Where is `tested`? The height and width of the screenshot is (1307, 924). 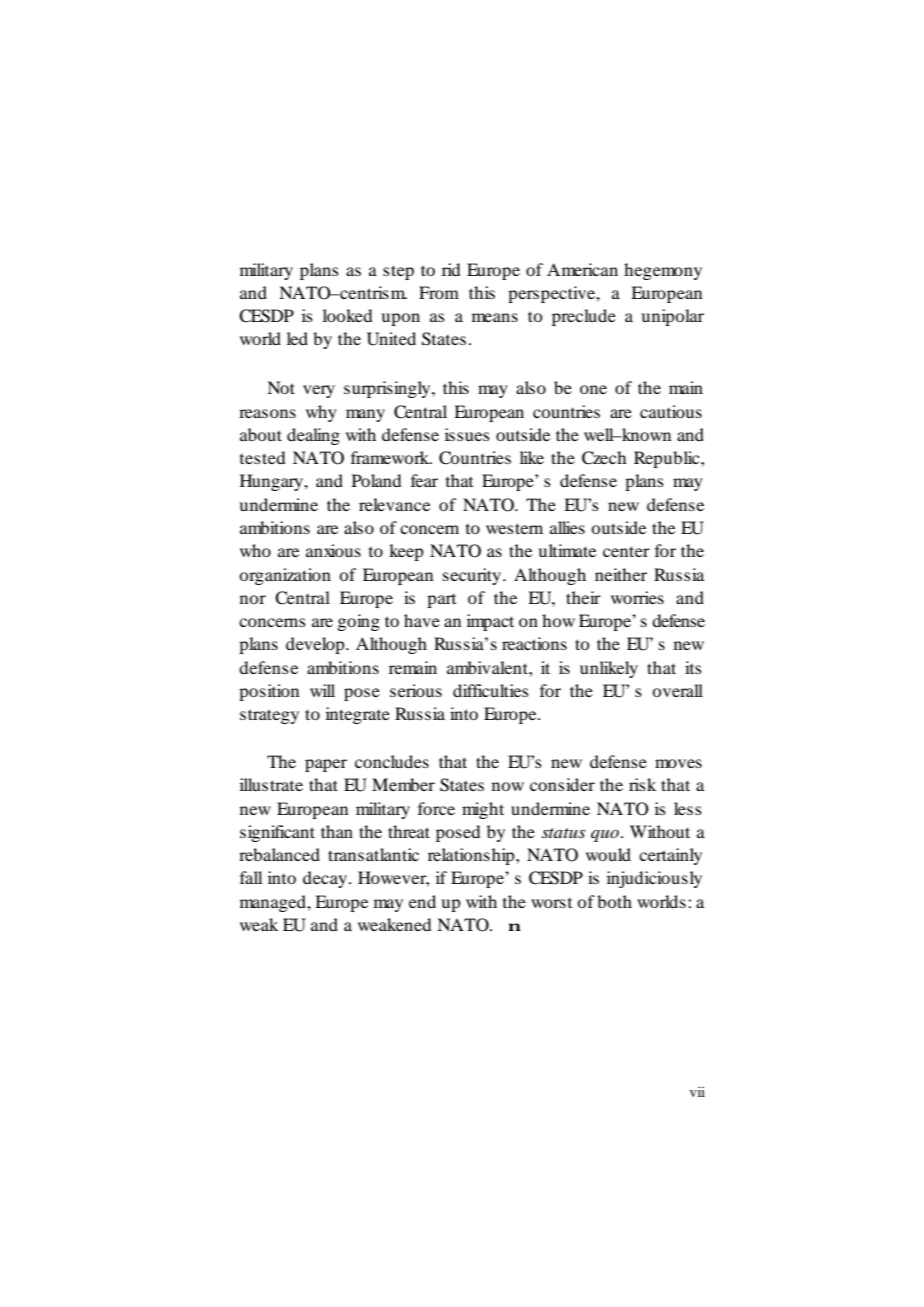 tested is located at coordinates (262, 457).
